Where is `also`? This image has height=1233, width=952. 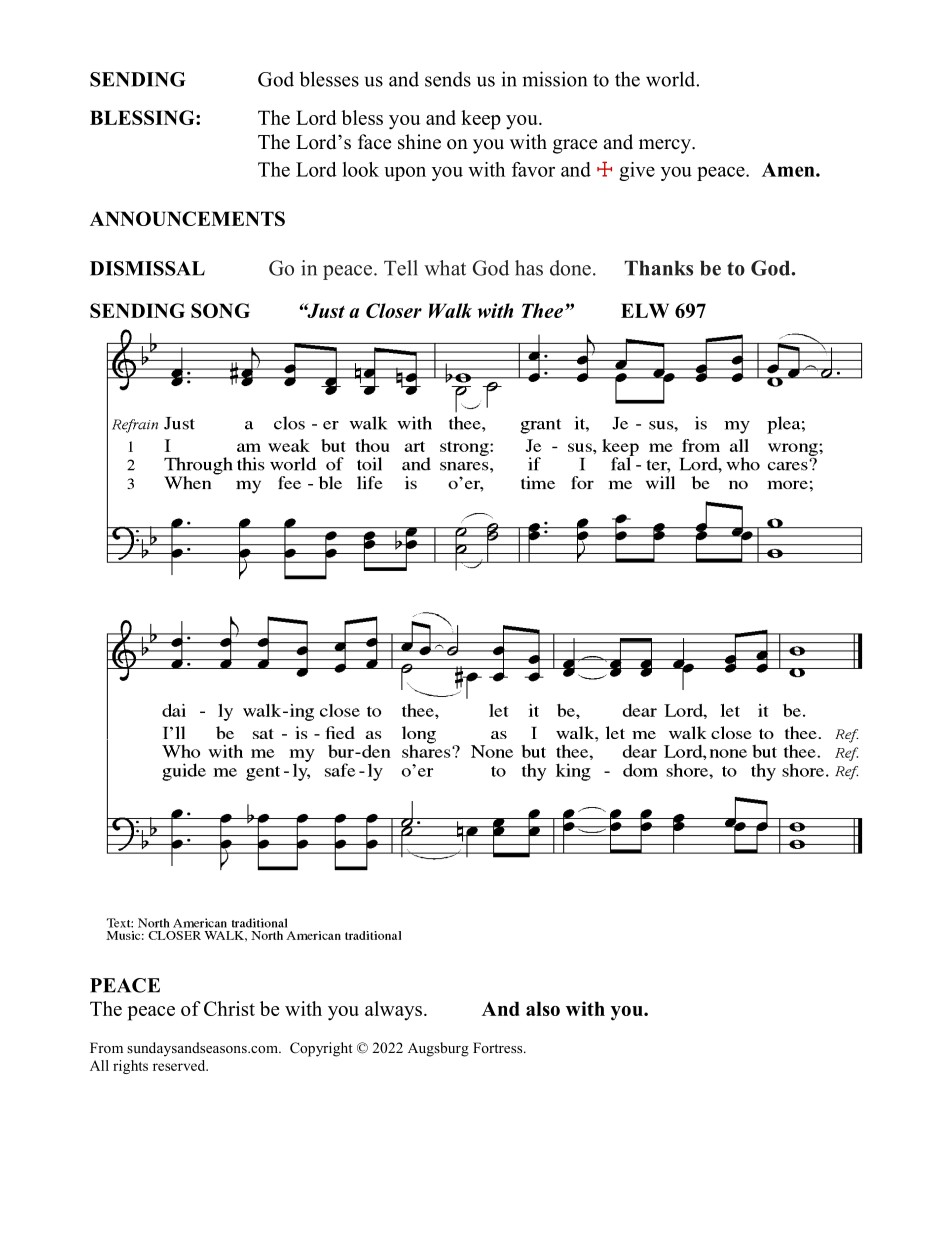 also is located at coordinates (543, 1008).
